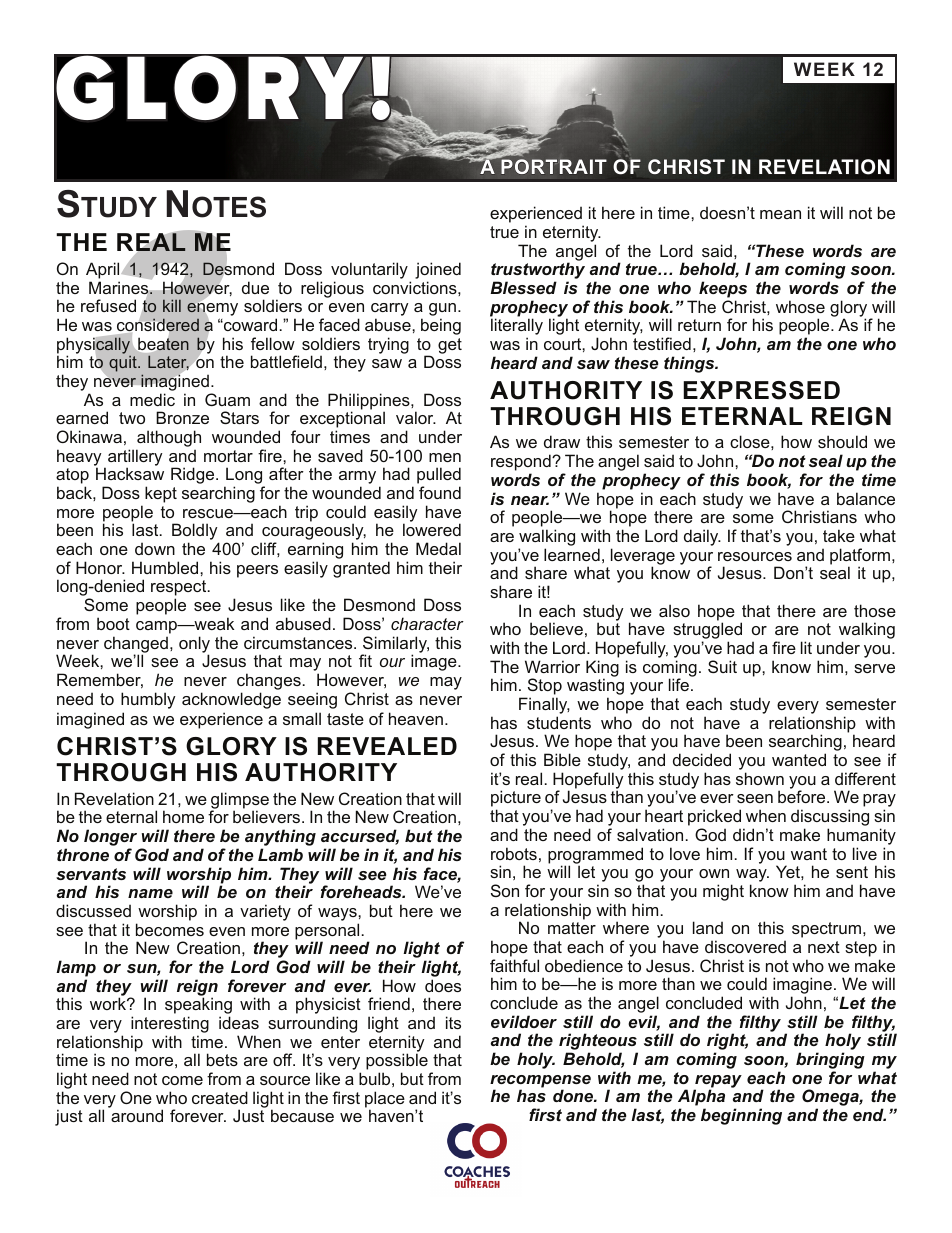 Image resolution: width=952 pixels, height=1233 pixels. What do you see at coordinates (220, 1097) in the screenshot?
I see `created` at bounding box center [220, 1097].
